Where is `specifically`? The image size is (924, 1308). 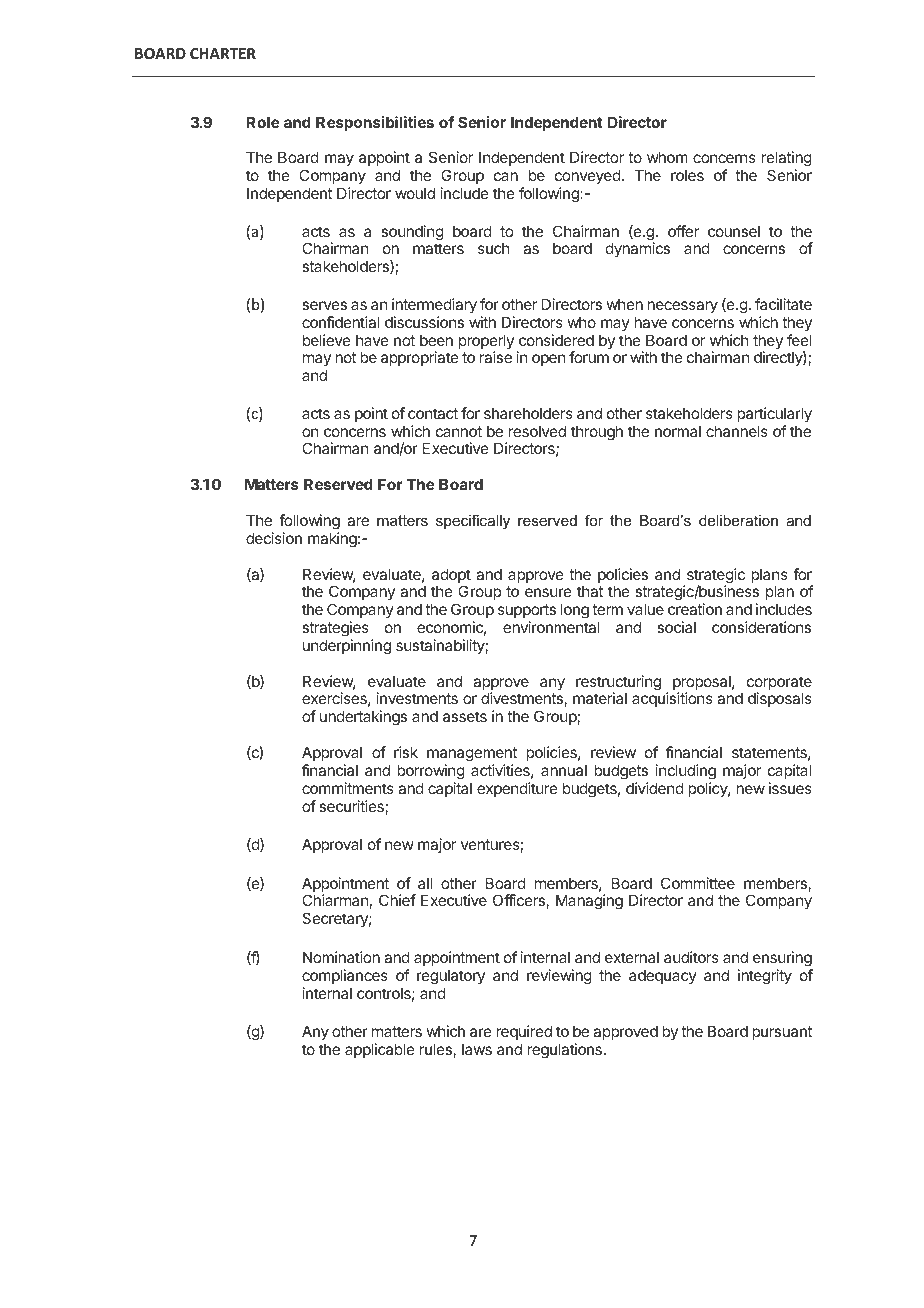
specifically is located at coordinates (473, 522).
